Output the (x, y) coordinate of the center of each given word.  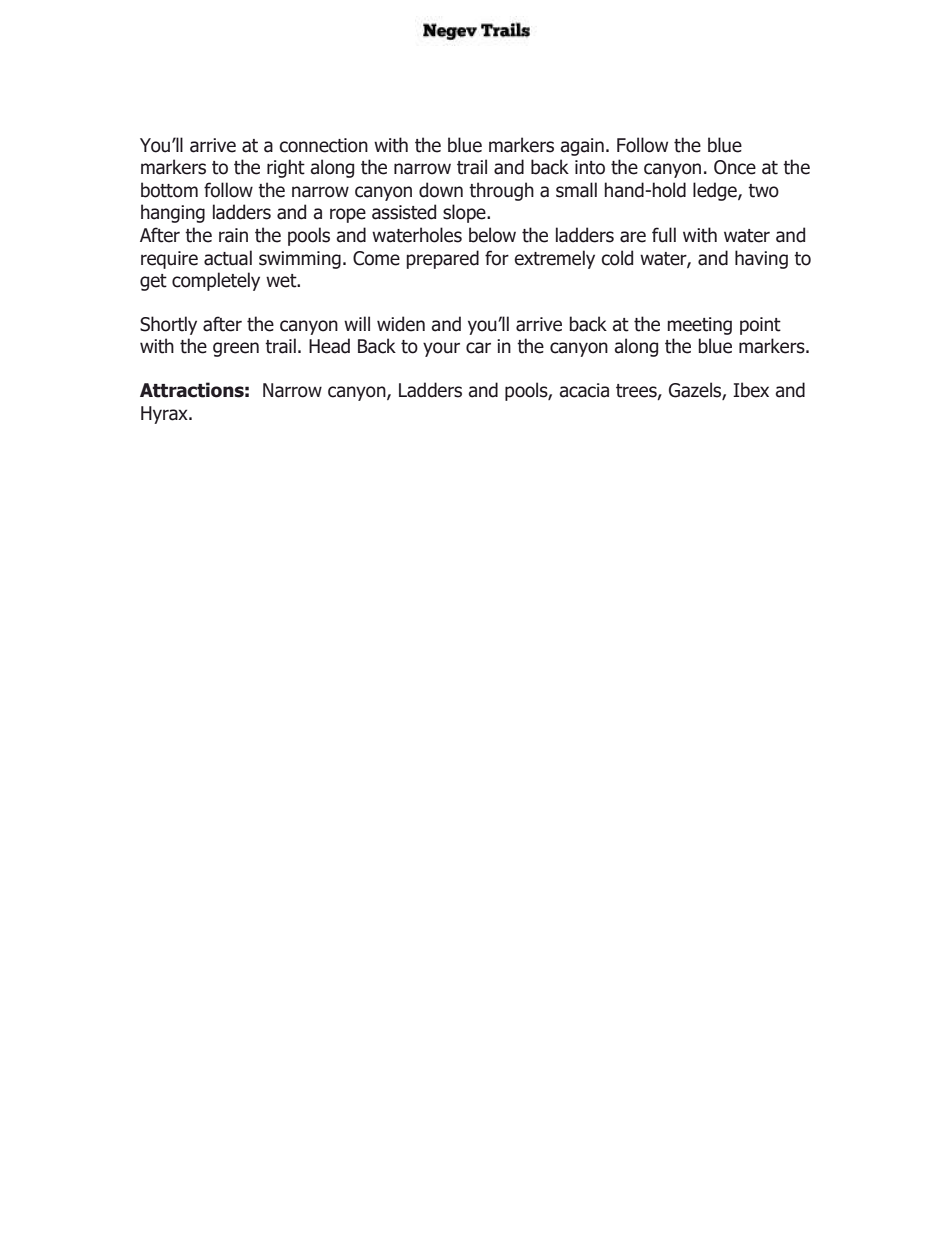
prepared (443, 259)
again (582, 147)
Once (735, 167)
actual (228, 258)
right (286, 168)
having (761, 259)
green (236, 349)
